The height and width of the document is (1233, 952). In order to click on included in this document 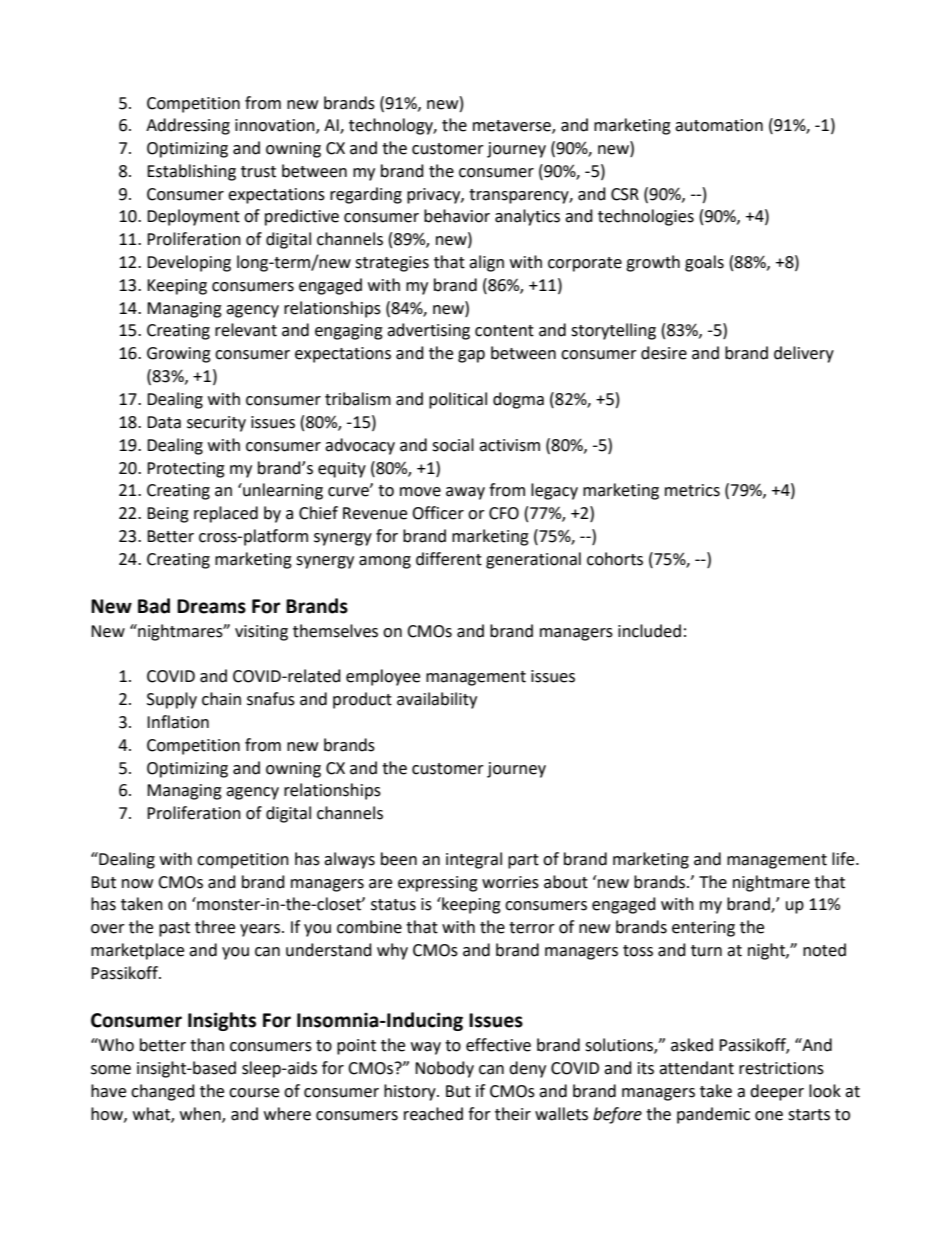, I will do `click(649, 631)`.
